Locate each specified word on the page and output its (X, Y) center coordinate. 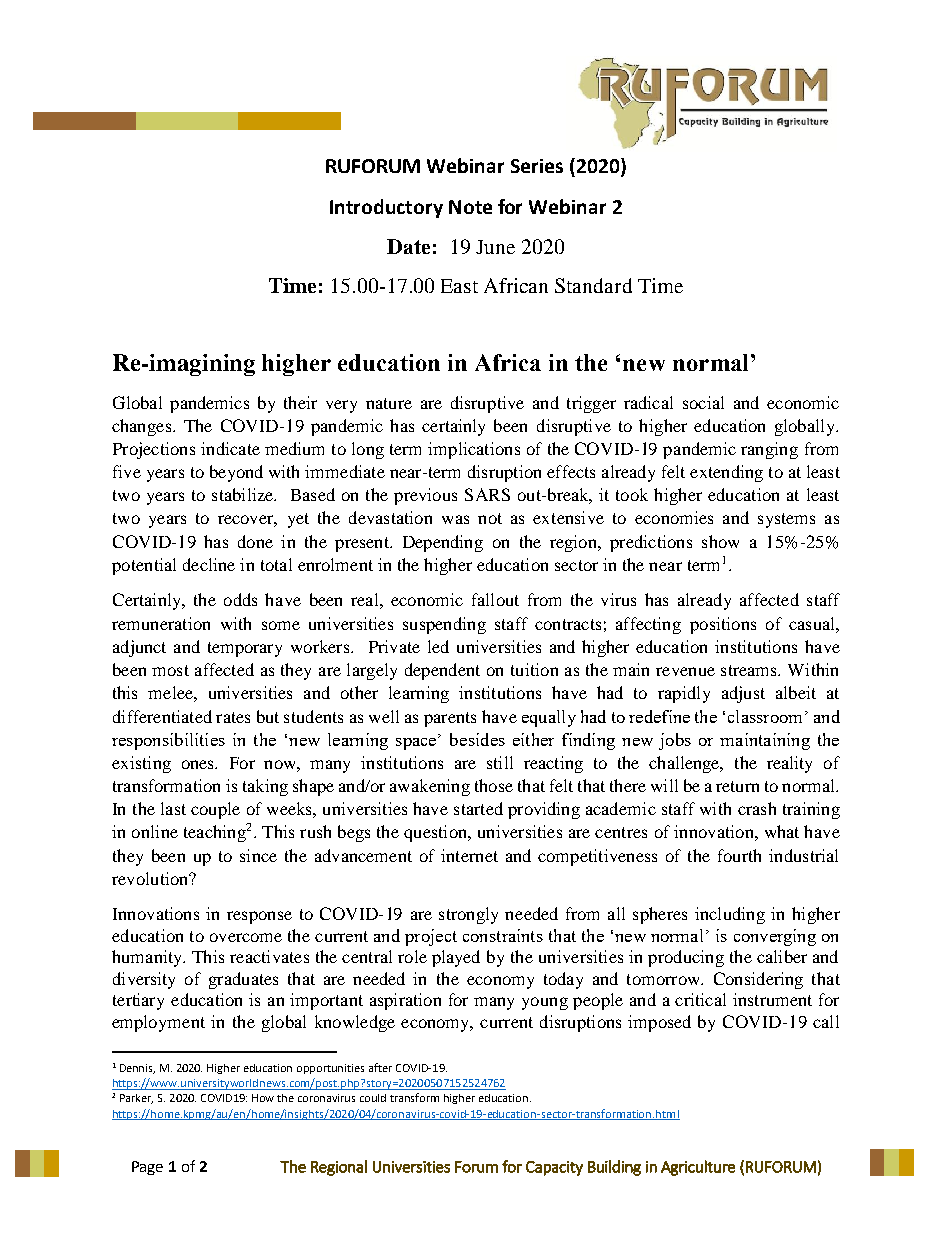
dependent (442, 671)
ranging (769, 450)
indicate (230, 448)
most (170, 670)
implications (474, 450)
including (730, 915)
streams (750, 670)
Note (470, 207)
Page (147, 1168)
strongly (468, 915)
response (259, 917)
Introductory (386, 208)
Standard (593, 285)
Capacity (554, 1168)
